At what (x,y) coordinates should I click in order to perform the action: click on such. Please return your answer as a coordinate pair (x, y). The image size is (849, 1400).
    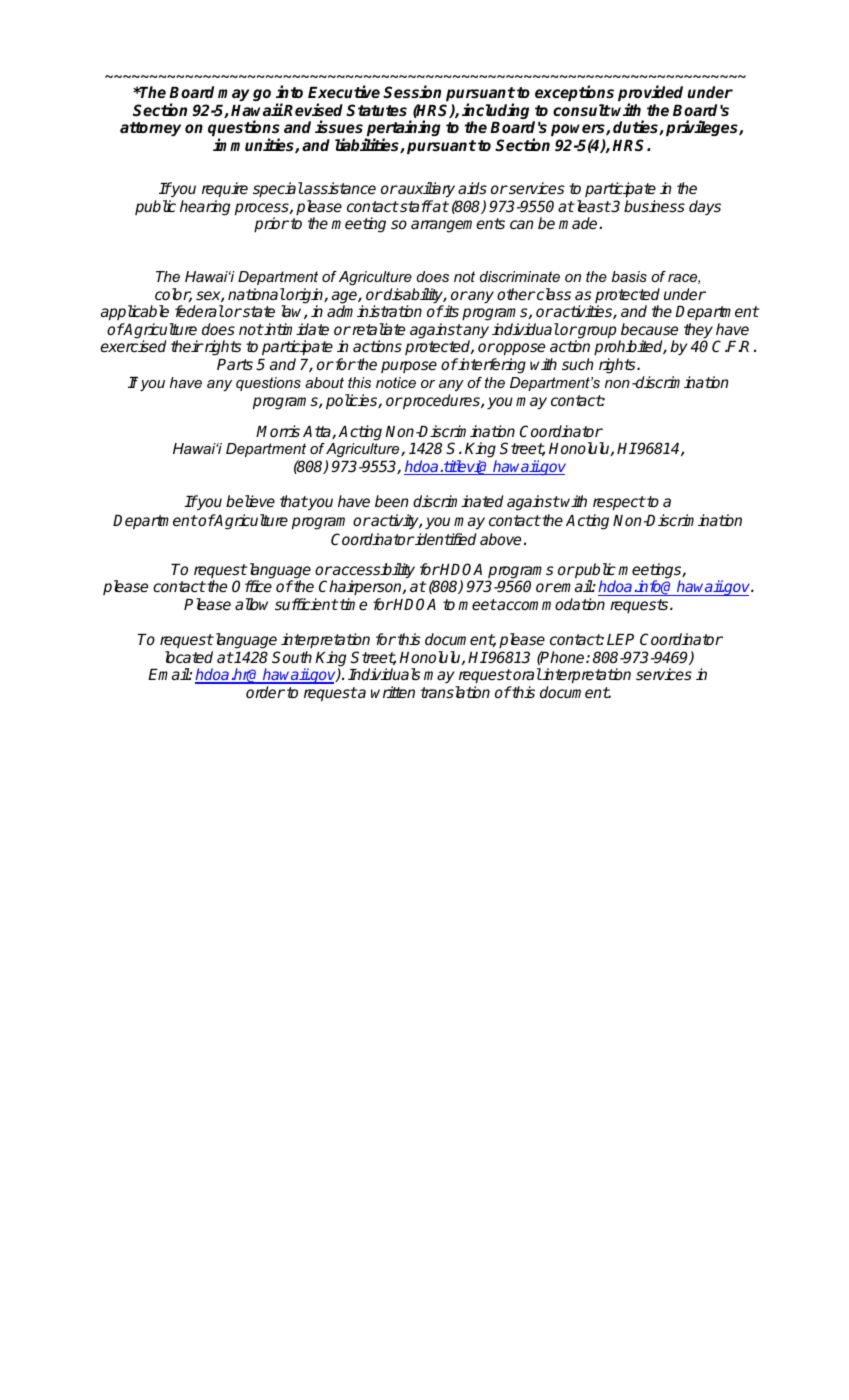
    Looking at the image, I should click on (577, 364).
